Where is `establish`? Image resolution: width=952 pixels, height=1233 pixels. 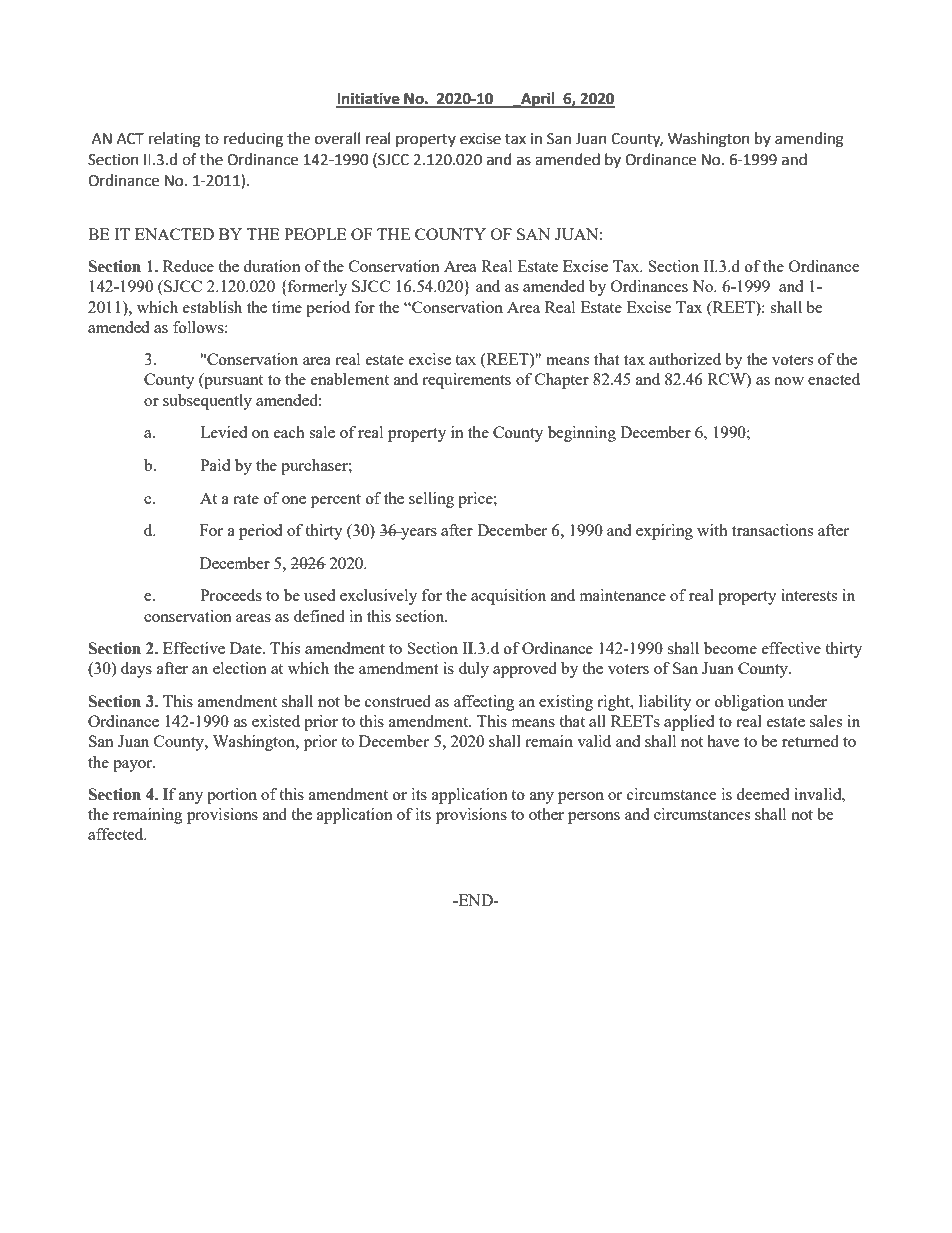
establish is located at coordinates (212, 307).
